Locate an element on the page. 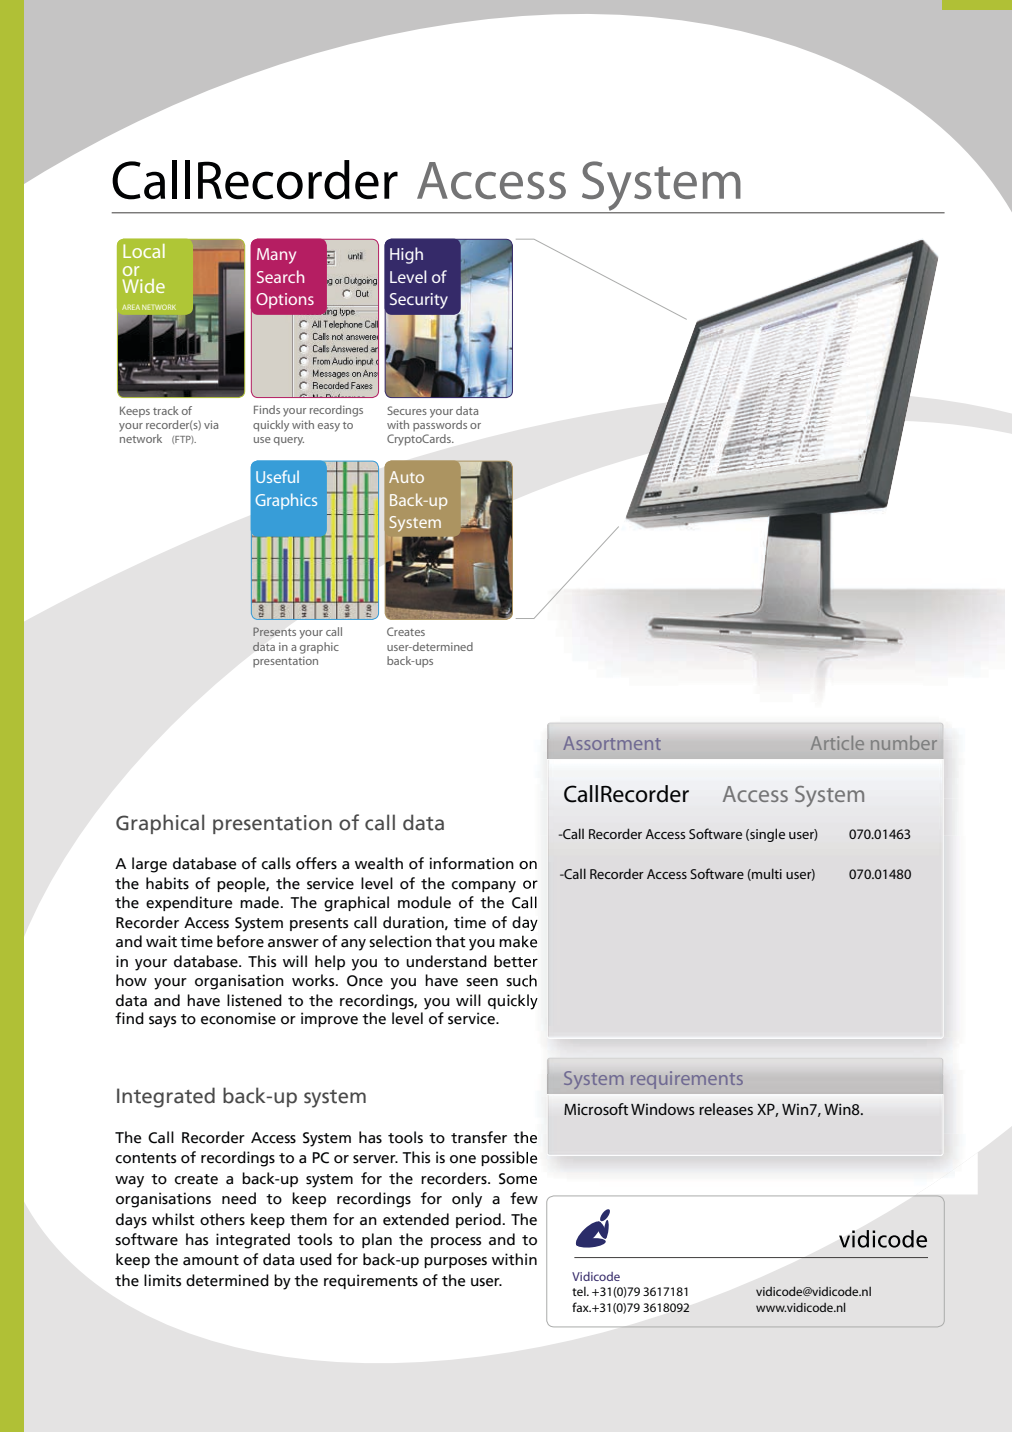 This document has width=1012, height=1432. offers is located at coordinates (316, 863).
